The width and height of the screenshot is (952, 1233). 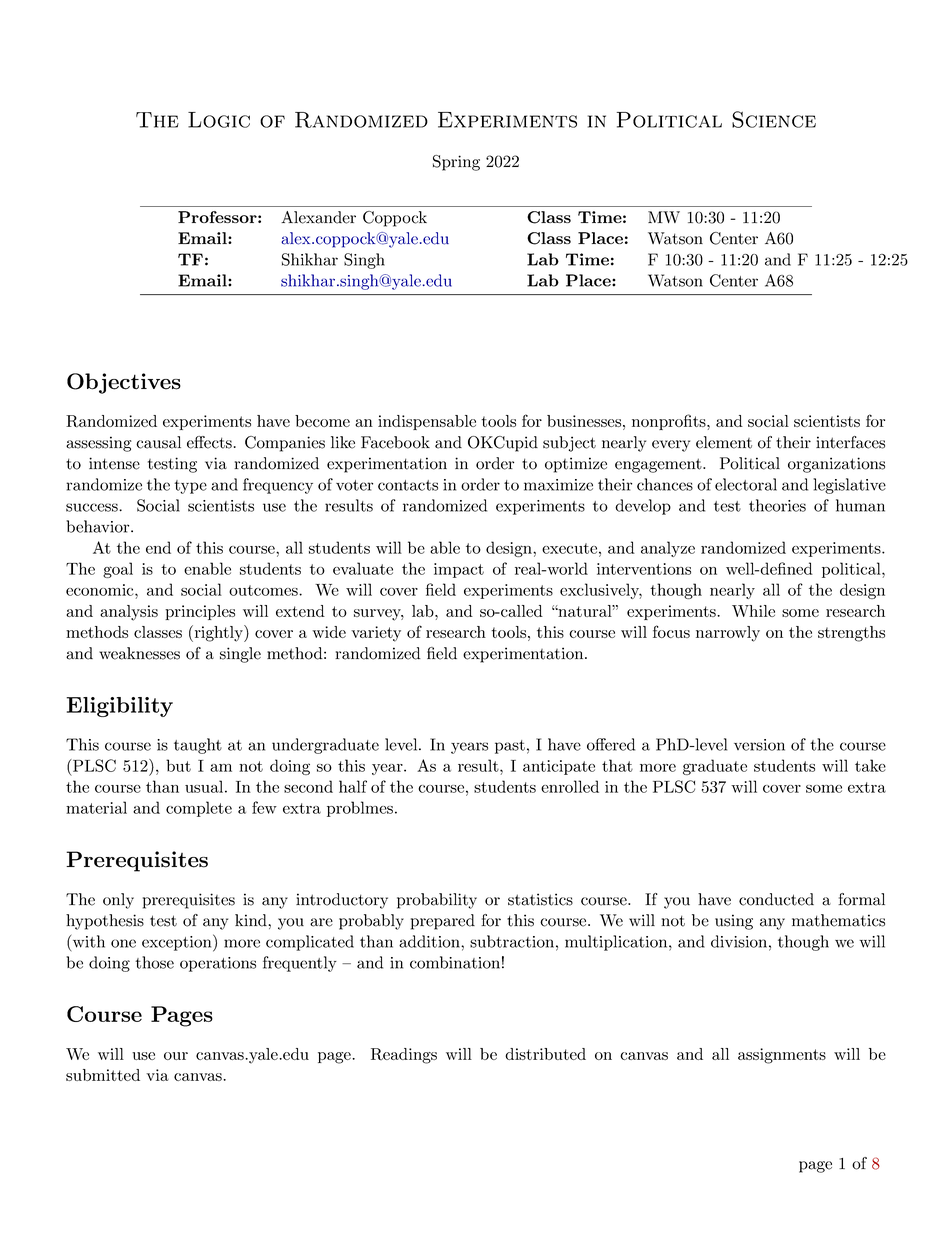 I want to click on businesses, so click(x=584, y=421).
